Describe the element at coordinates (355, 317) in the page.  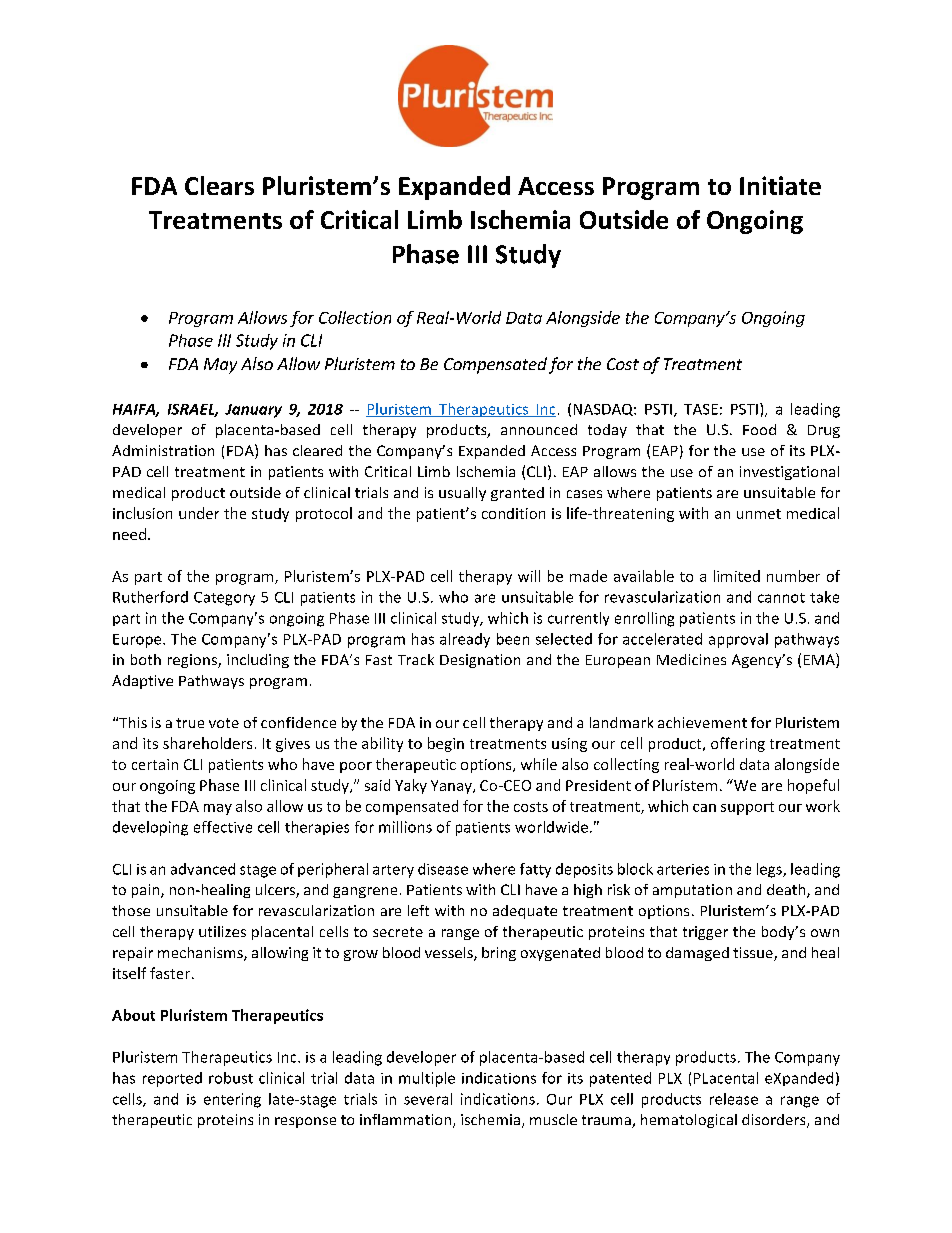
I see `Collection` at that location.
